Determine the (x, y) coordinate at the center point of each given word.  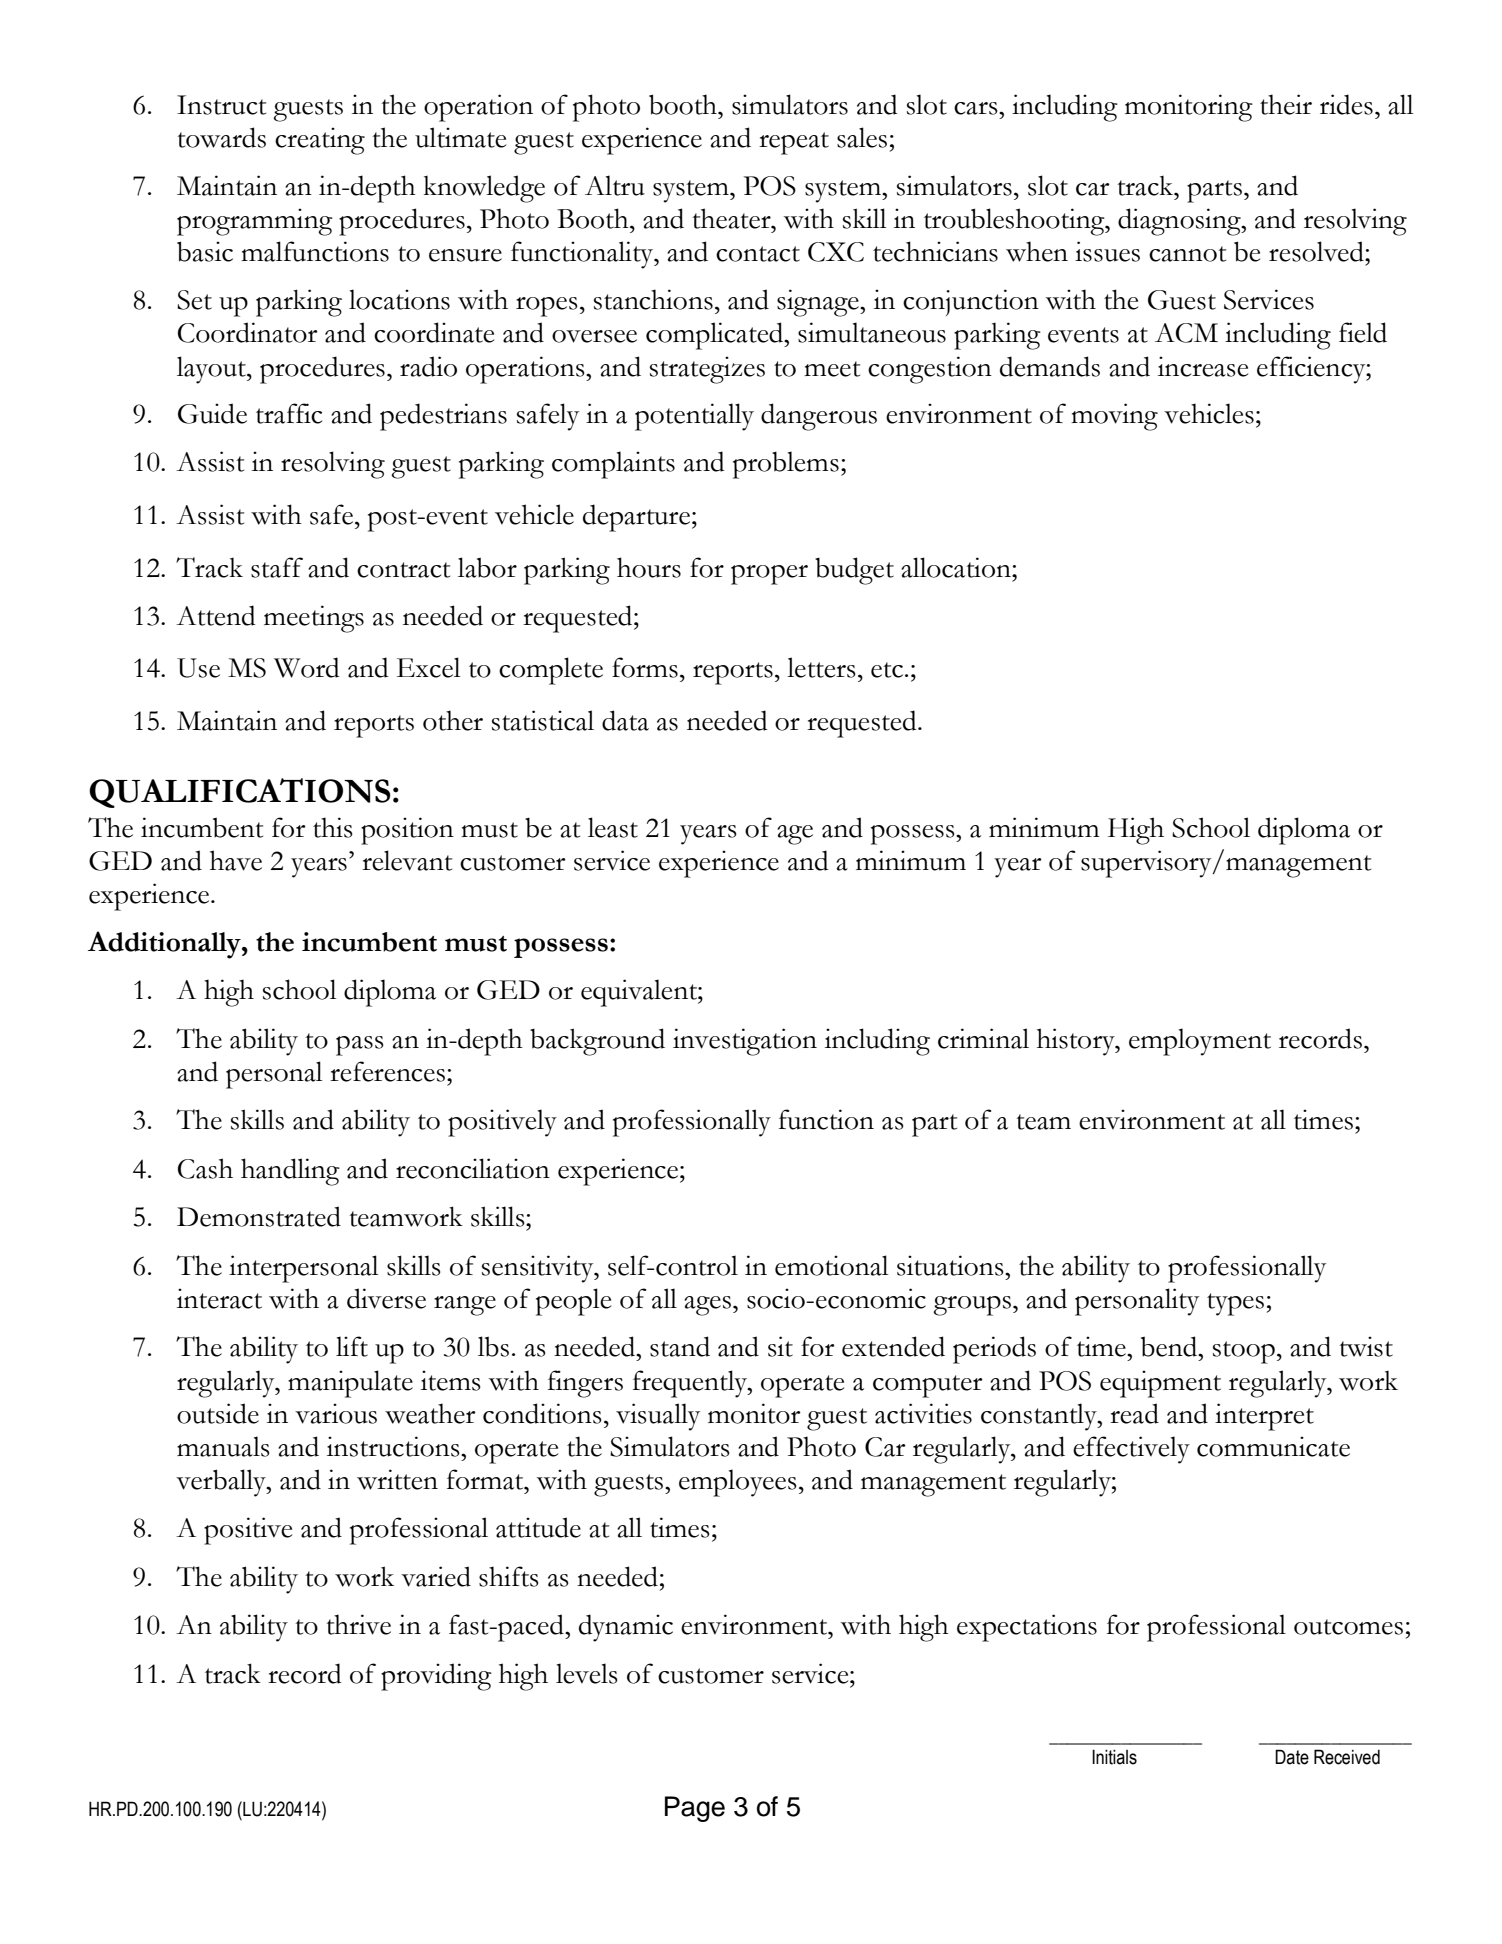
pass (360, 1046)
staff (277, 567)
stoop (1244, 1352)
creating (320, 141)
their (1286, 104)
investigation (745, 1042)
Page (695, 1809)
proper (769, 575)
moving (1114, 417)
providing (436, 1677)
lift (352, 1346)
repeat (794, 143)
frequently (691, 1384)
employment (1200, 1042)
